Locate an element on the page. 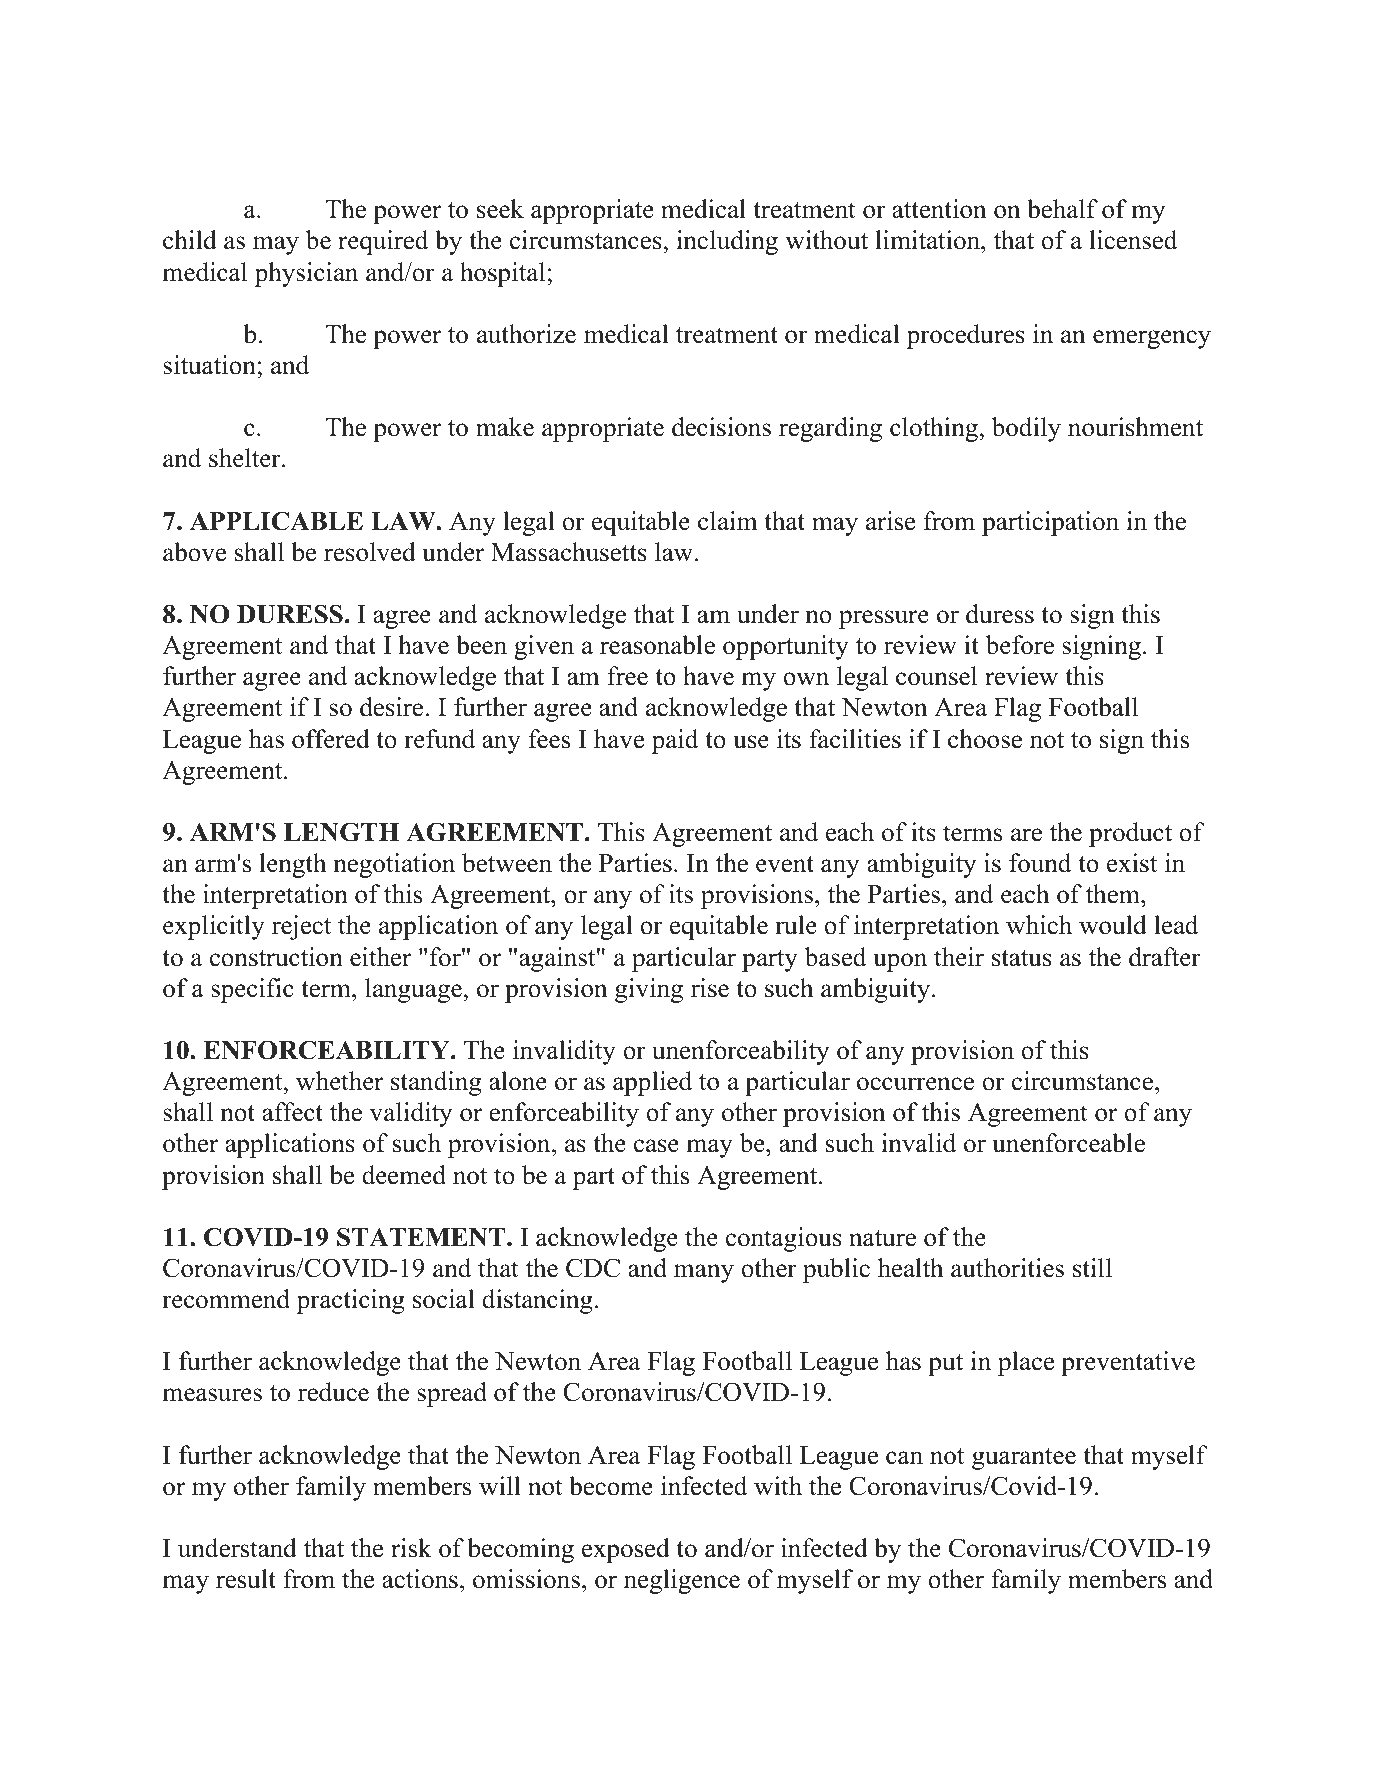 The height and width of the document is (1787, 1381). physician is located at coordinates (306, 274).
